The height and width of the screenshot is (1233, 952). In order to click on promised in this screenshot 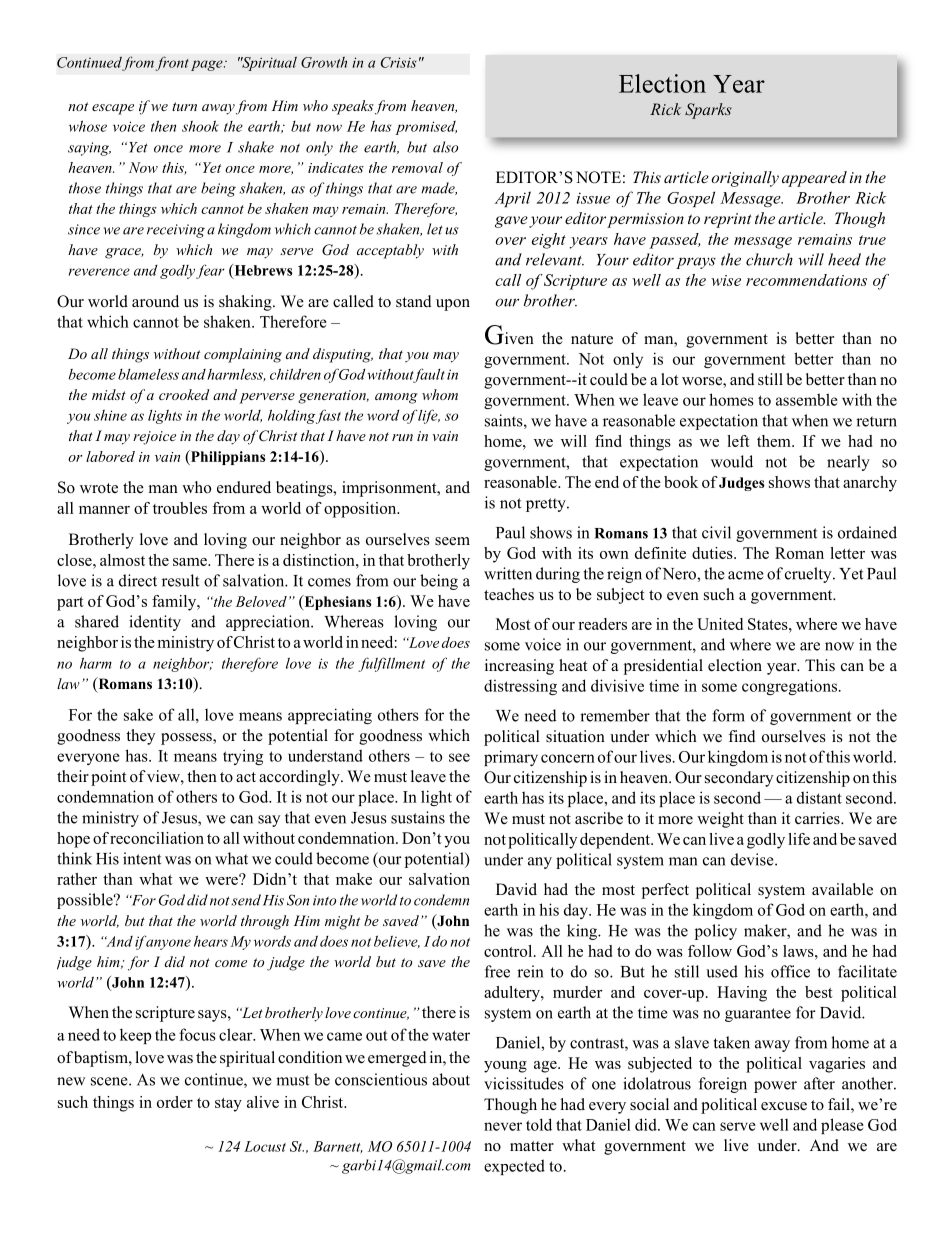, I will do `click(426, 128)`.
